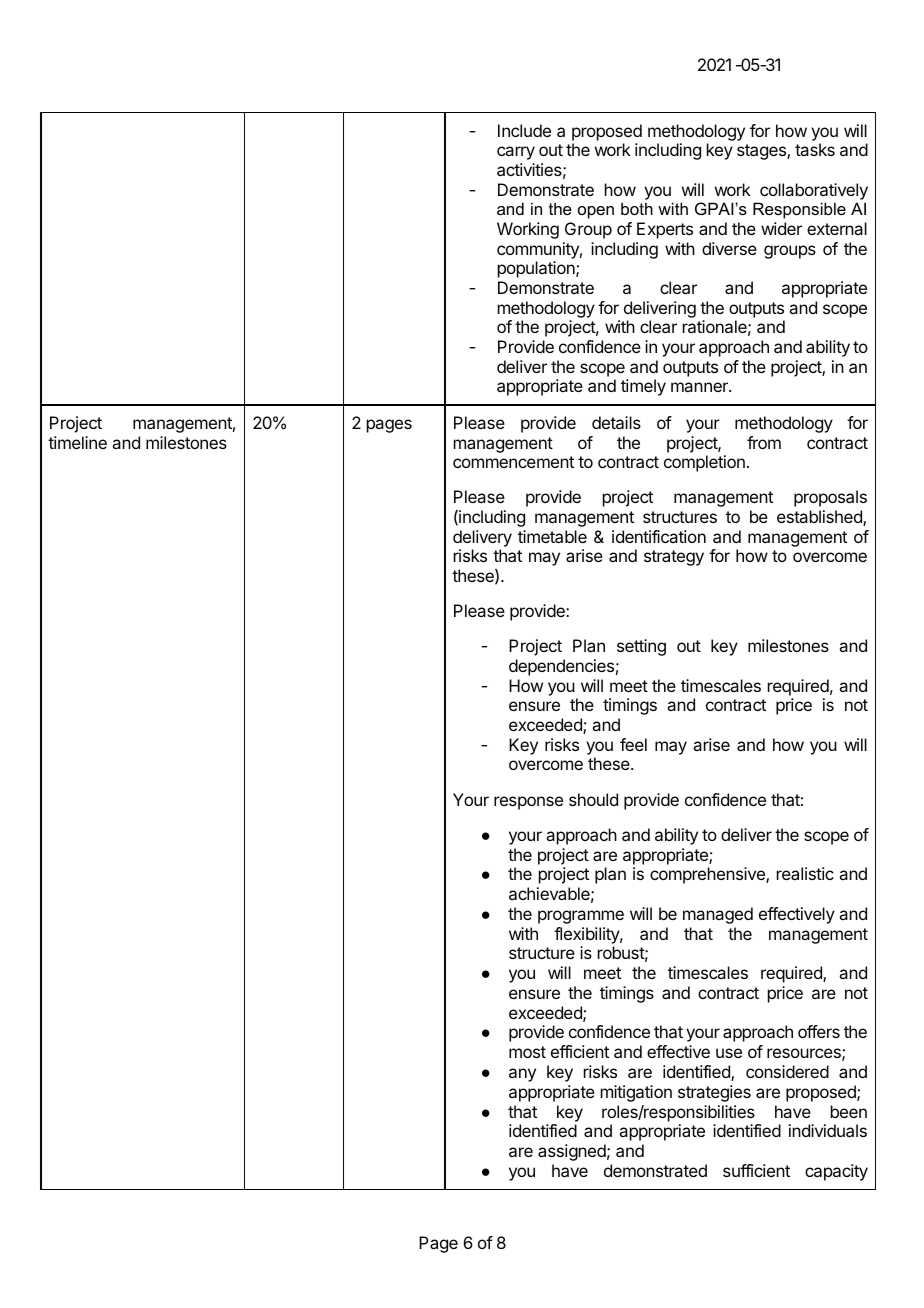  I want to click on completion, so click(704, 463).
